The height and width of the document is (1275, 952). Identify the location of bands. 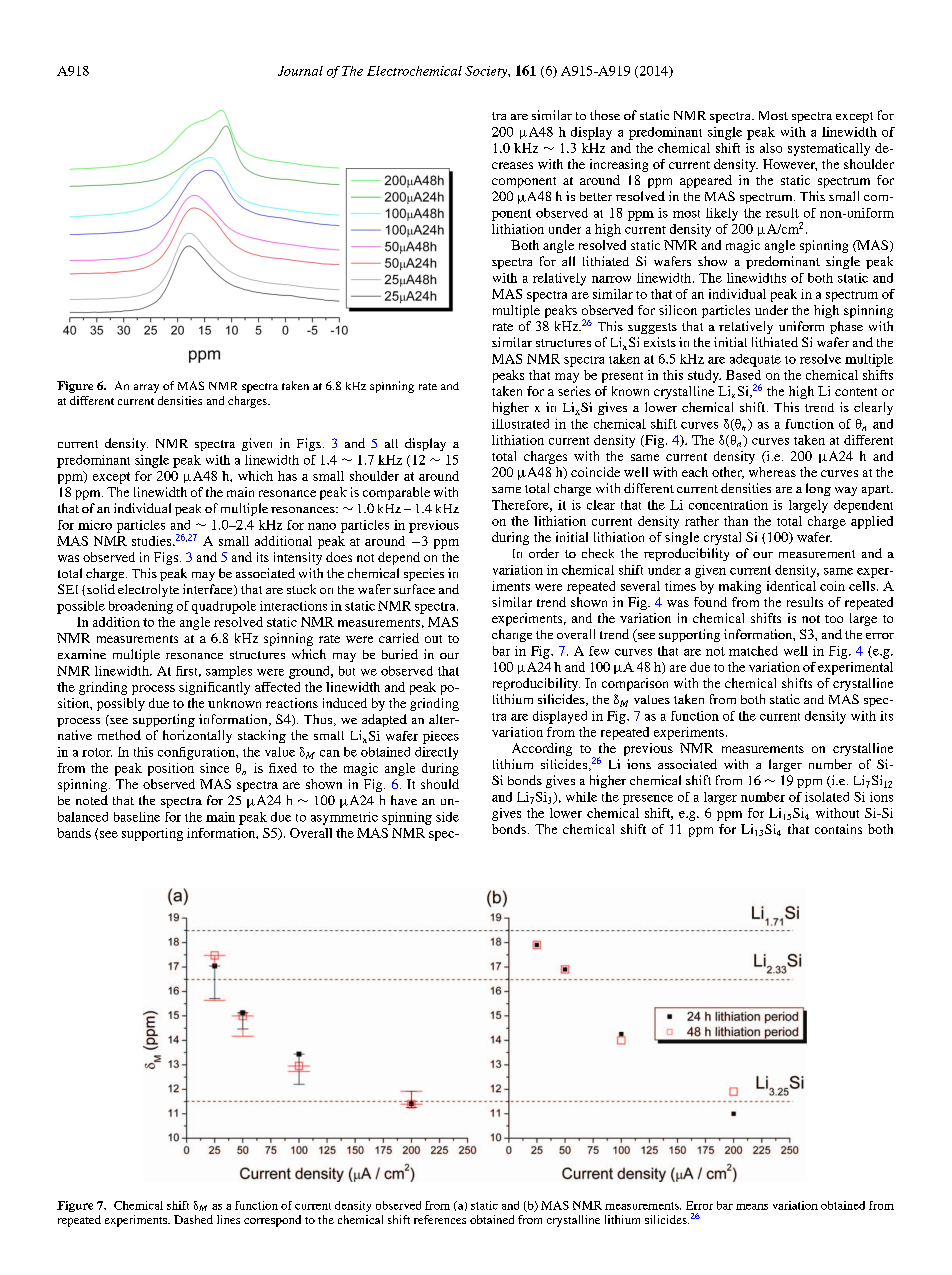
(74, 833).
